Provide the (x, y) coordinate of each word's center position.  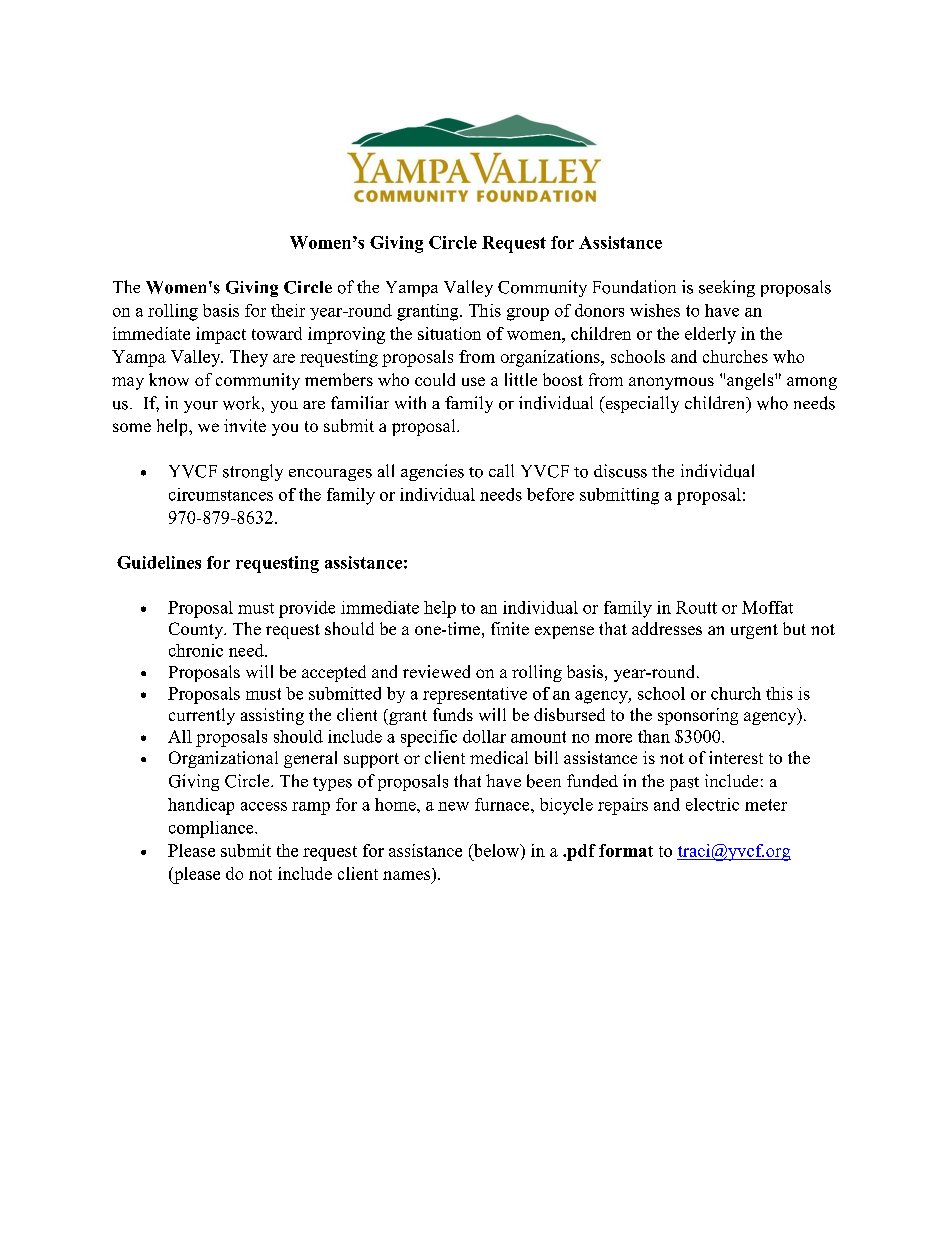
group (528, 314)
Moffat (767, 607)
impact (221, 335)
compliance (212, 829)
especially (641, 404)
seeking (727, 288)
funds (453, 714)
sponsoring (698, 716)
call (501, 470)
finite (510, 628)
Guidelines (159, 562)
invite (245, 425)
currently (202, 716)
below (496, 851)
